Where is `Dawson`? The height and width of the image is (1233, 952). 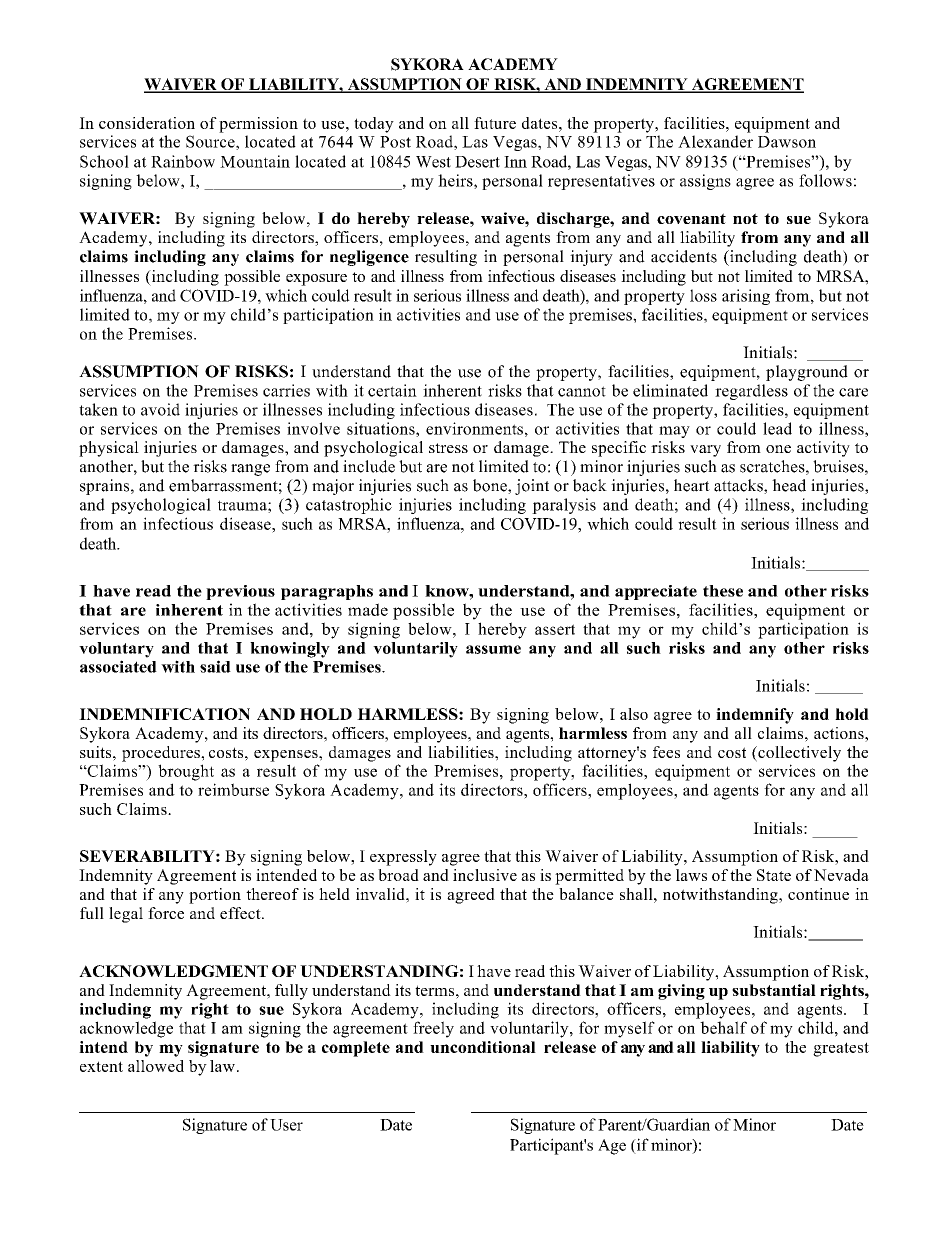 Dawson is located at coordinates (787, 142).
